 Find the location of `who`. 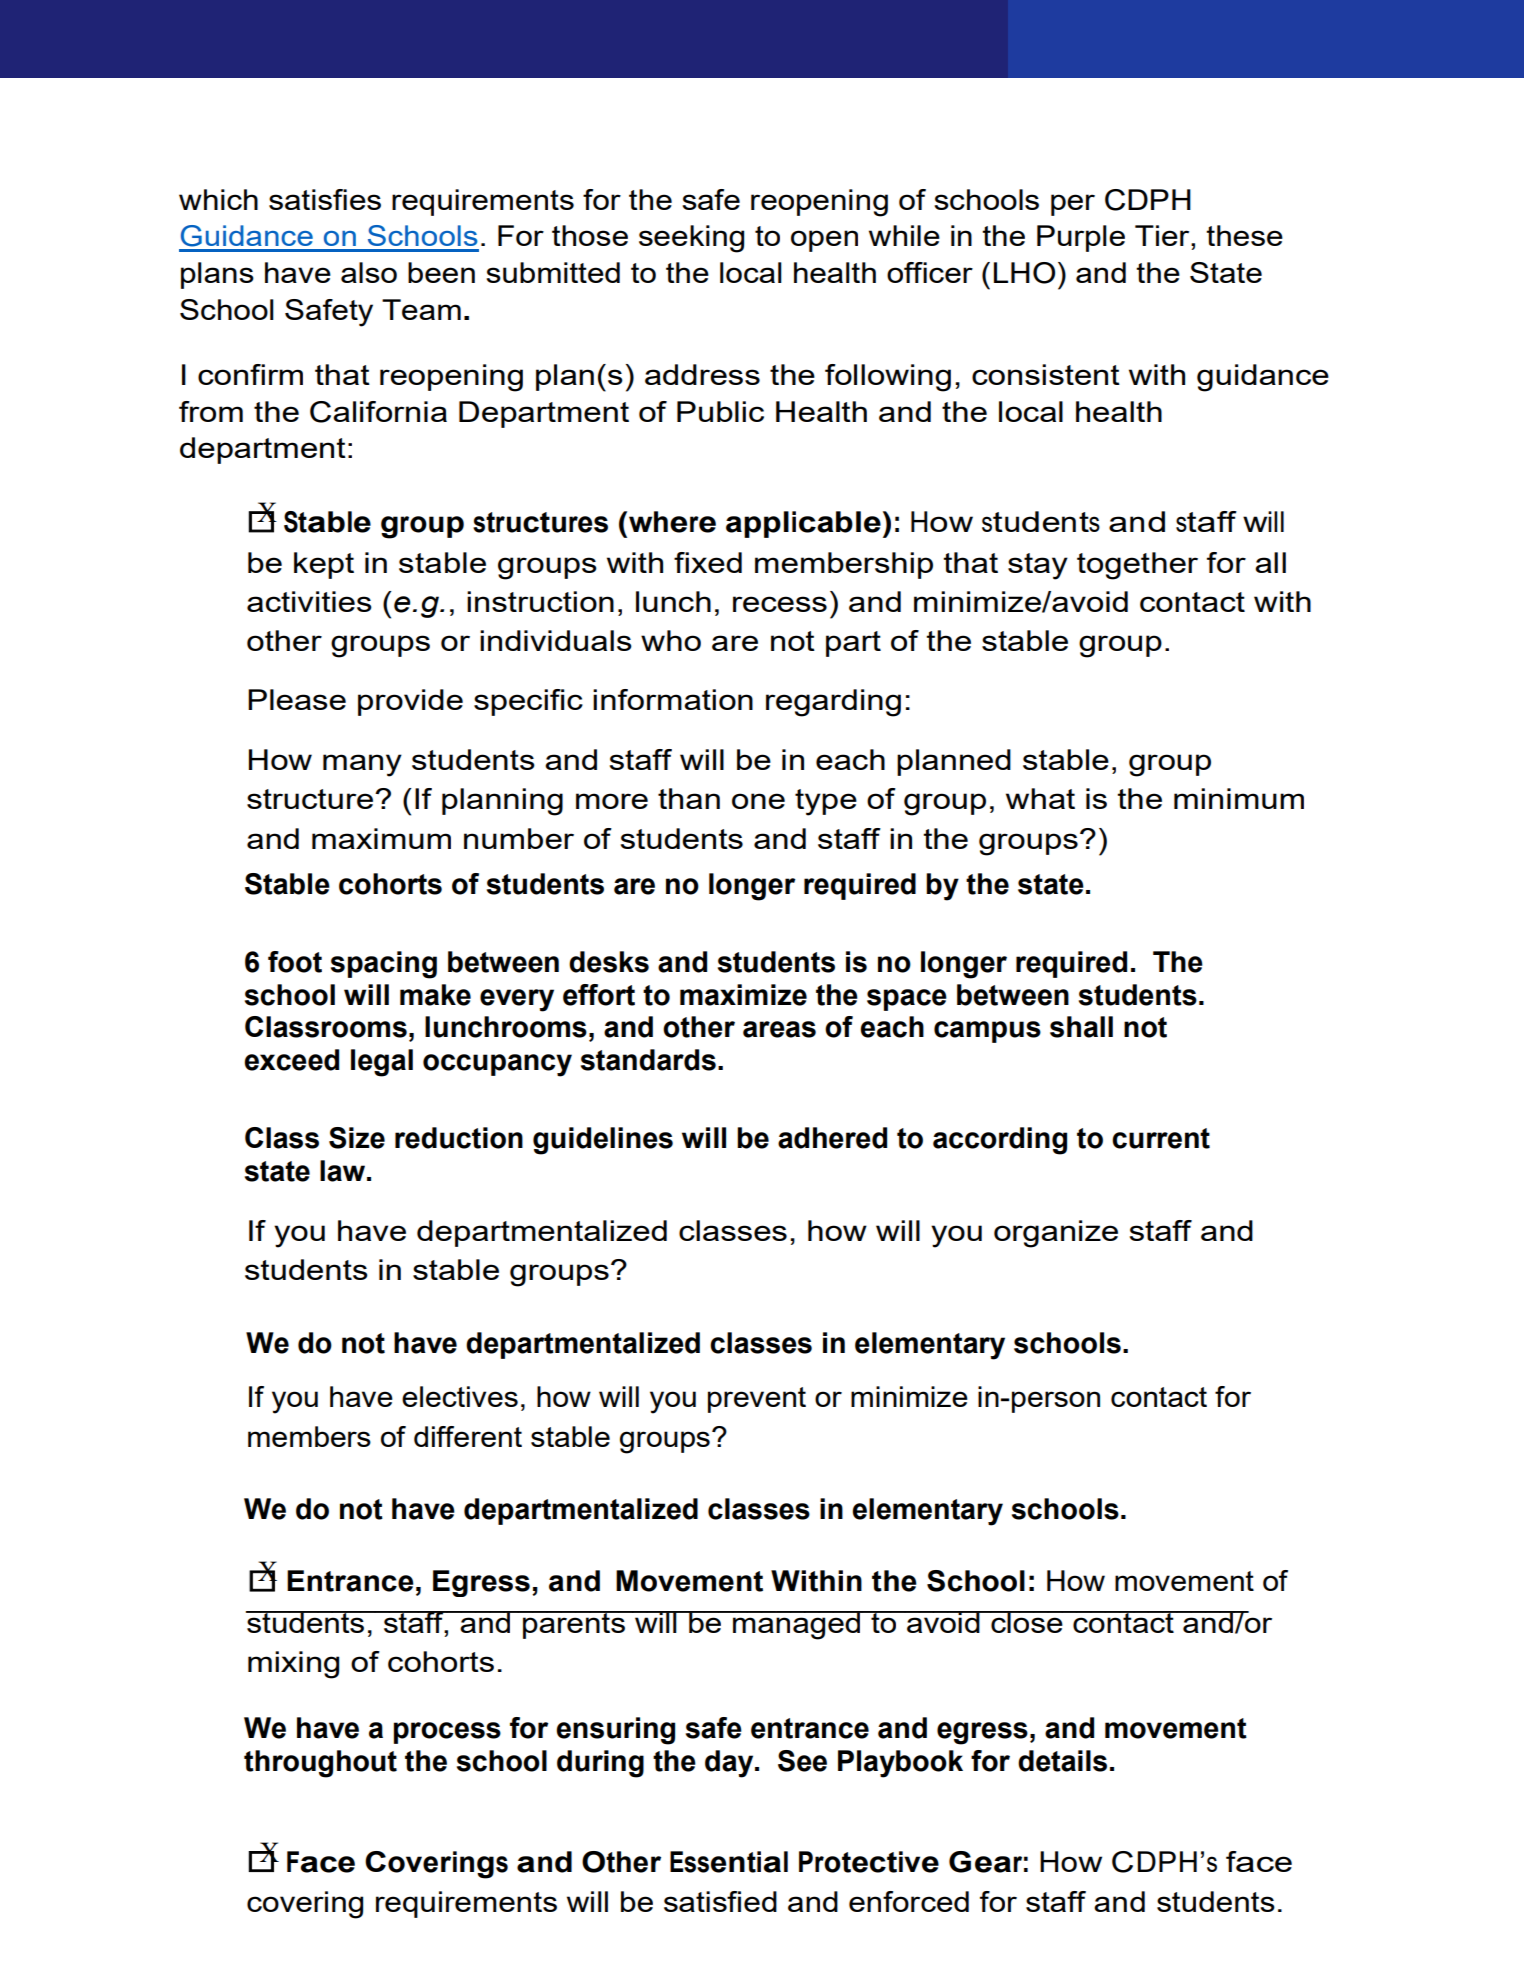

who is located at coordinates (671, 640).
